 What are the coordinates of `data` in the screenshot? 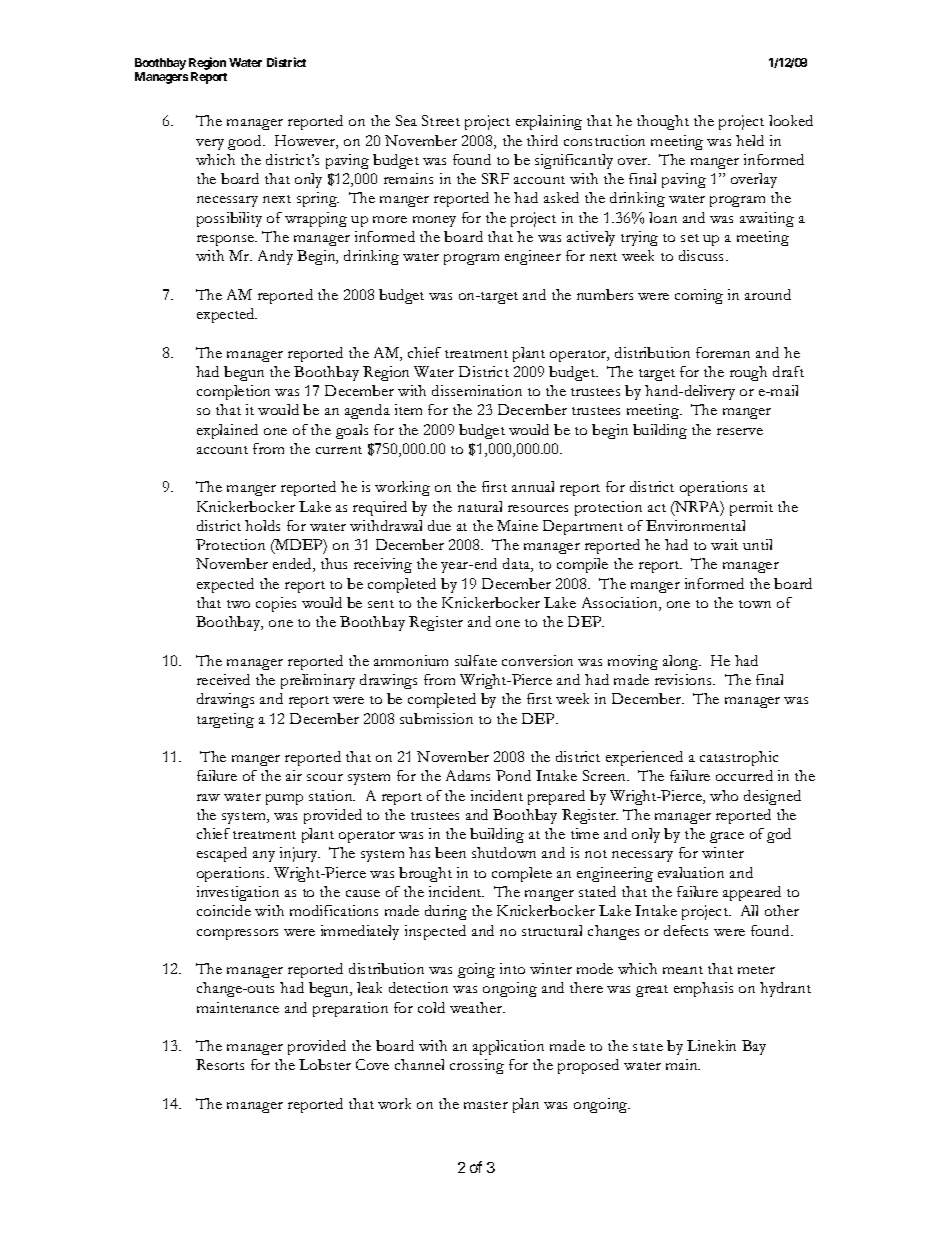 It's located at (517, 565).
